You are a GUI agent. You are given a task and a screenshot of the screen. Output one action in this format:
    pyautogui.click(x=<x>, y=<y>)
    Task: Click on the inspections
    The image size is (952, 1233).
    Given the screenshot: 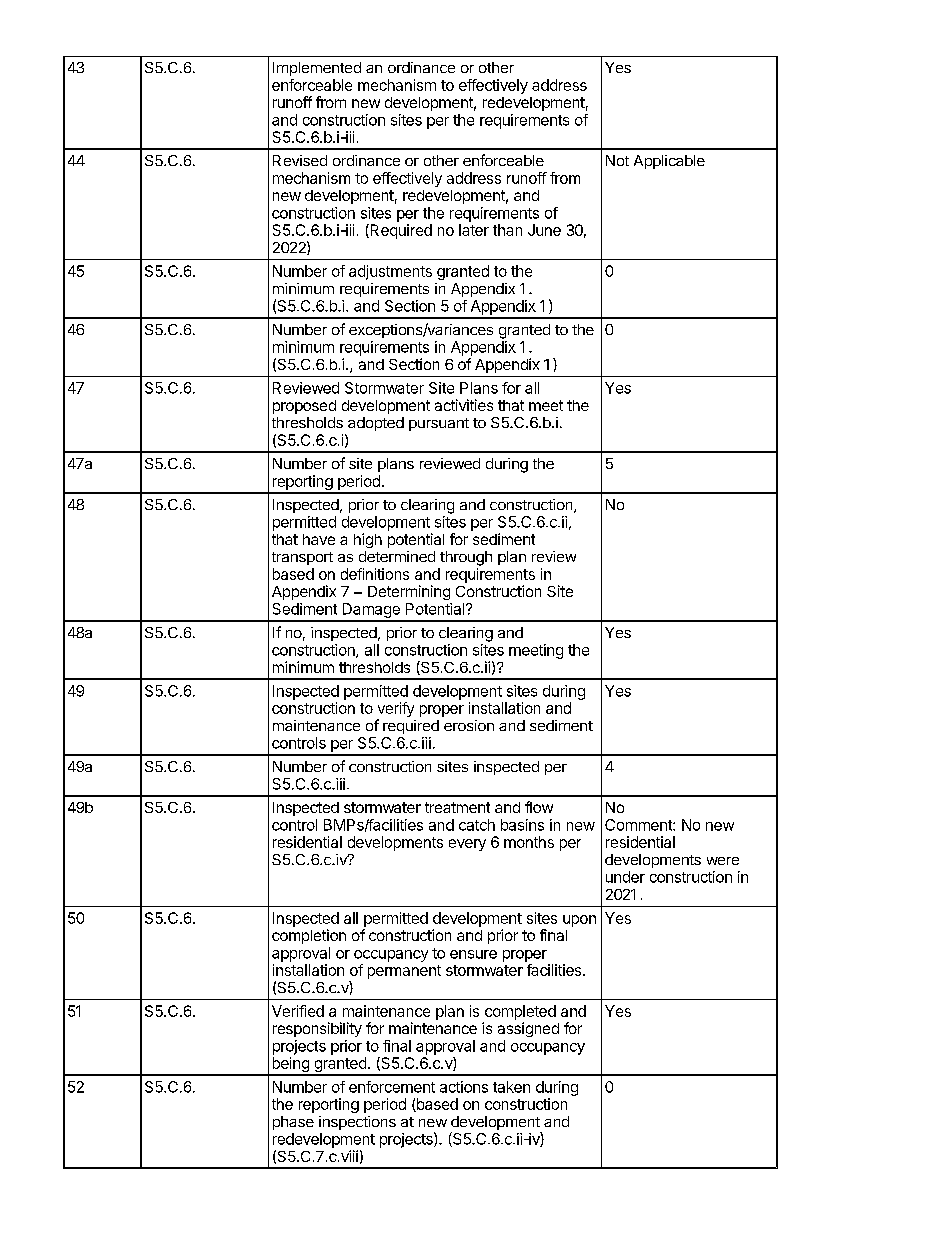 What is the action you would take?
    pyautogui.click(x=357, y=1123)
